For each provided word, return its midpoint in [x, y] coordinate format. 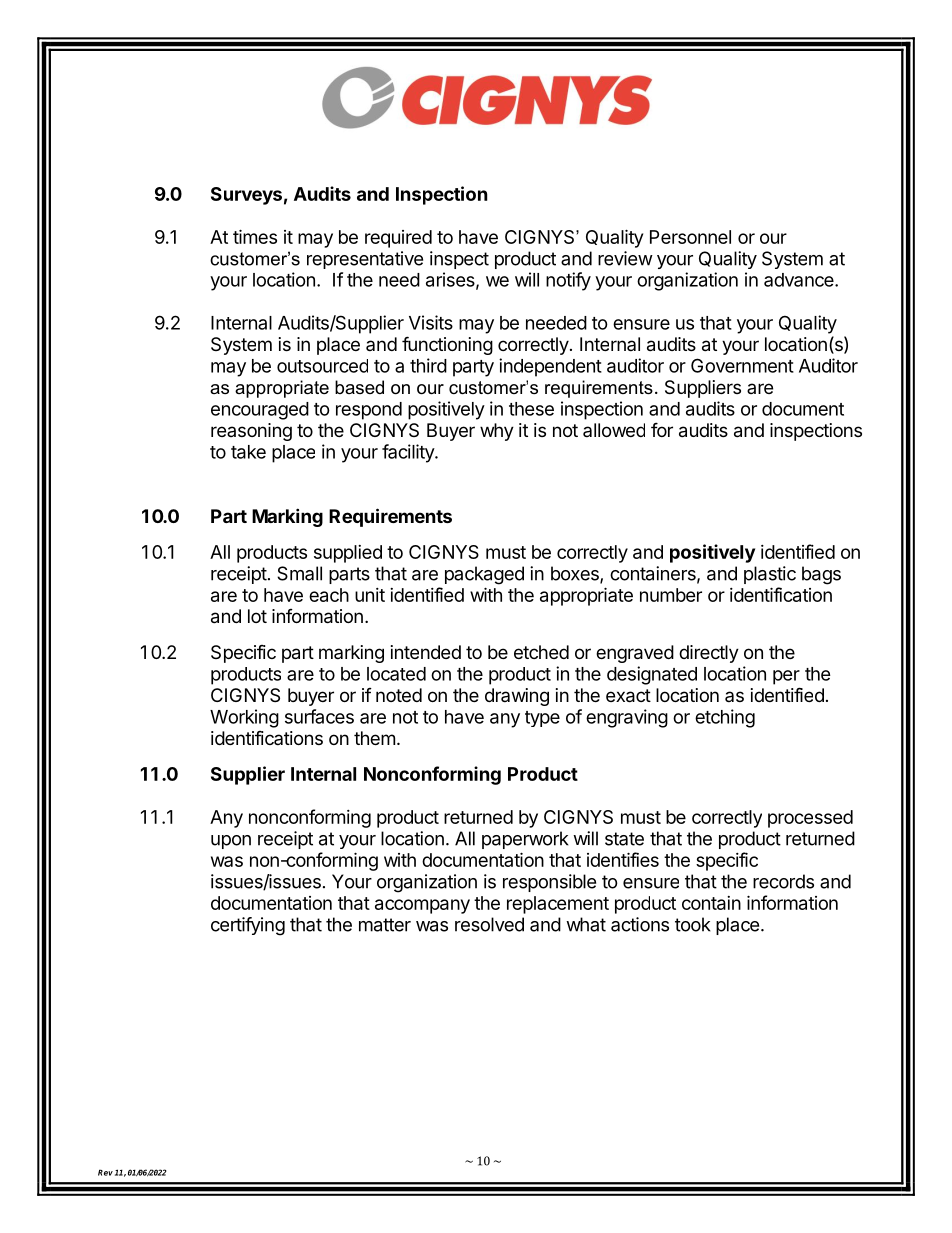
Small [299, 573]
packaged [484, 575]
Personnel [690, 237]
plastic [770, 575]
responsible [549, 883]
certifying [248, 926]
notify [568, 281]
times [255, 236]
